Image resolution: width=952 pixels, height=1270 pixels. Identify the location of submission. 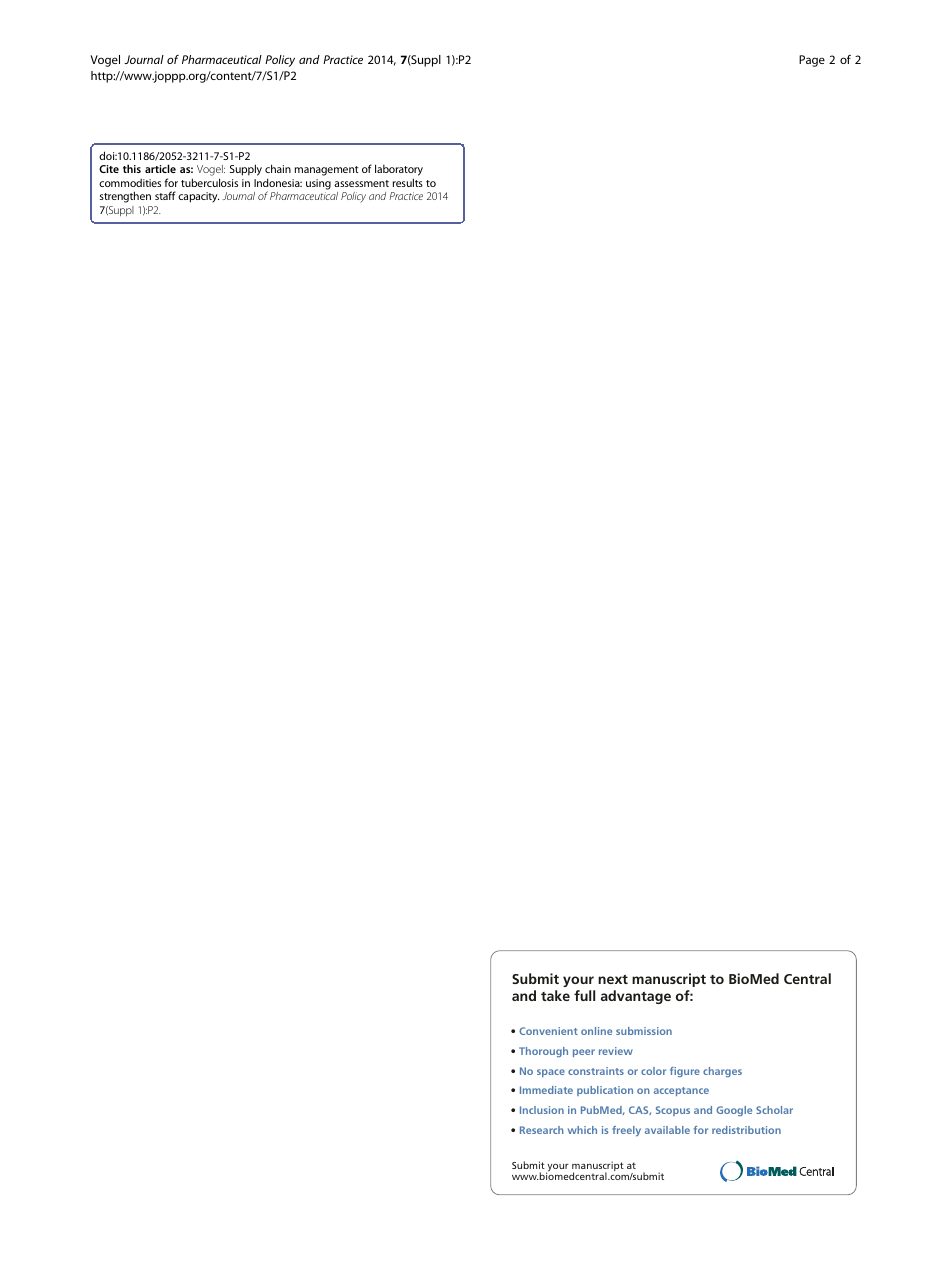
(644, 1031).
